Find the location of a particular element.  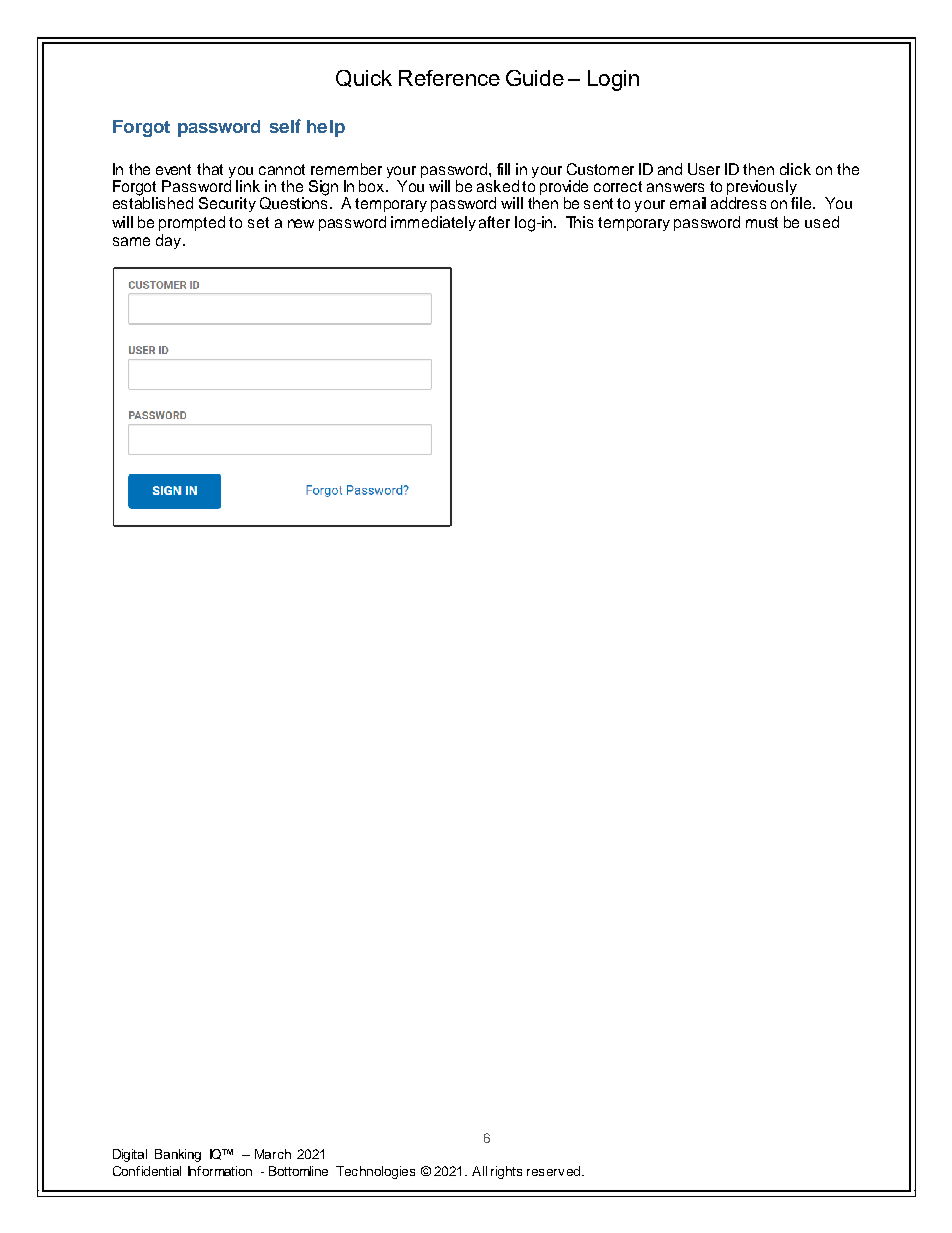

must is located at coordinates (762, 222).
